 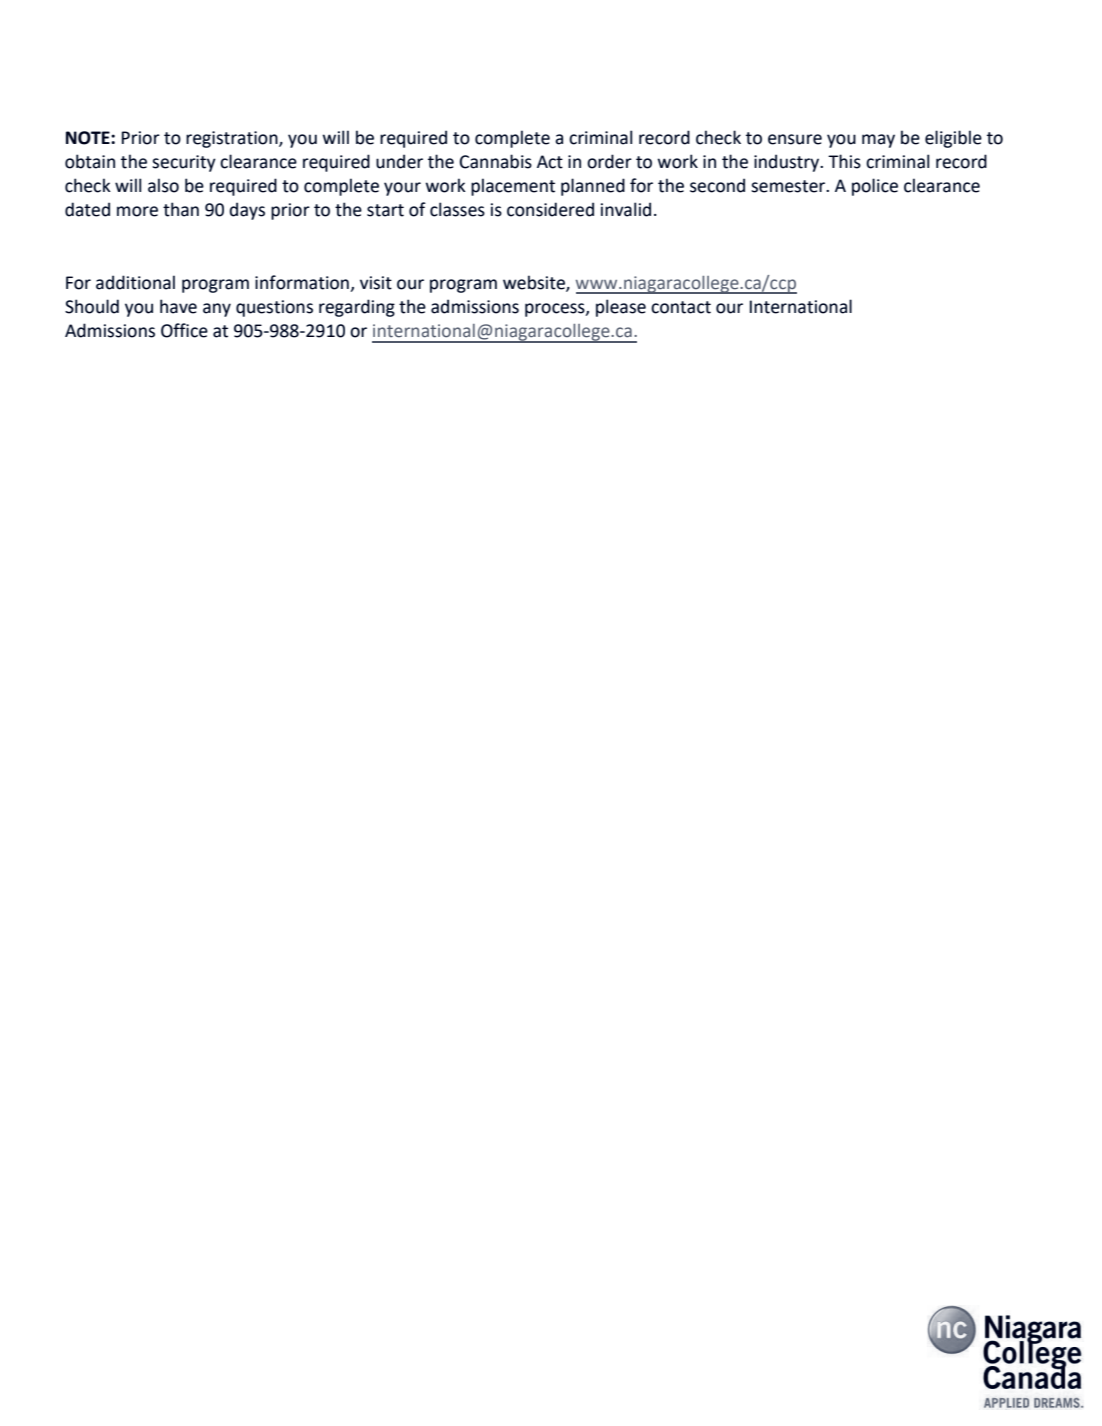 I want to click on placement, so click(x=513, y=187).
